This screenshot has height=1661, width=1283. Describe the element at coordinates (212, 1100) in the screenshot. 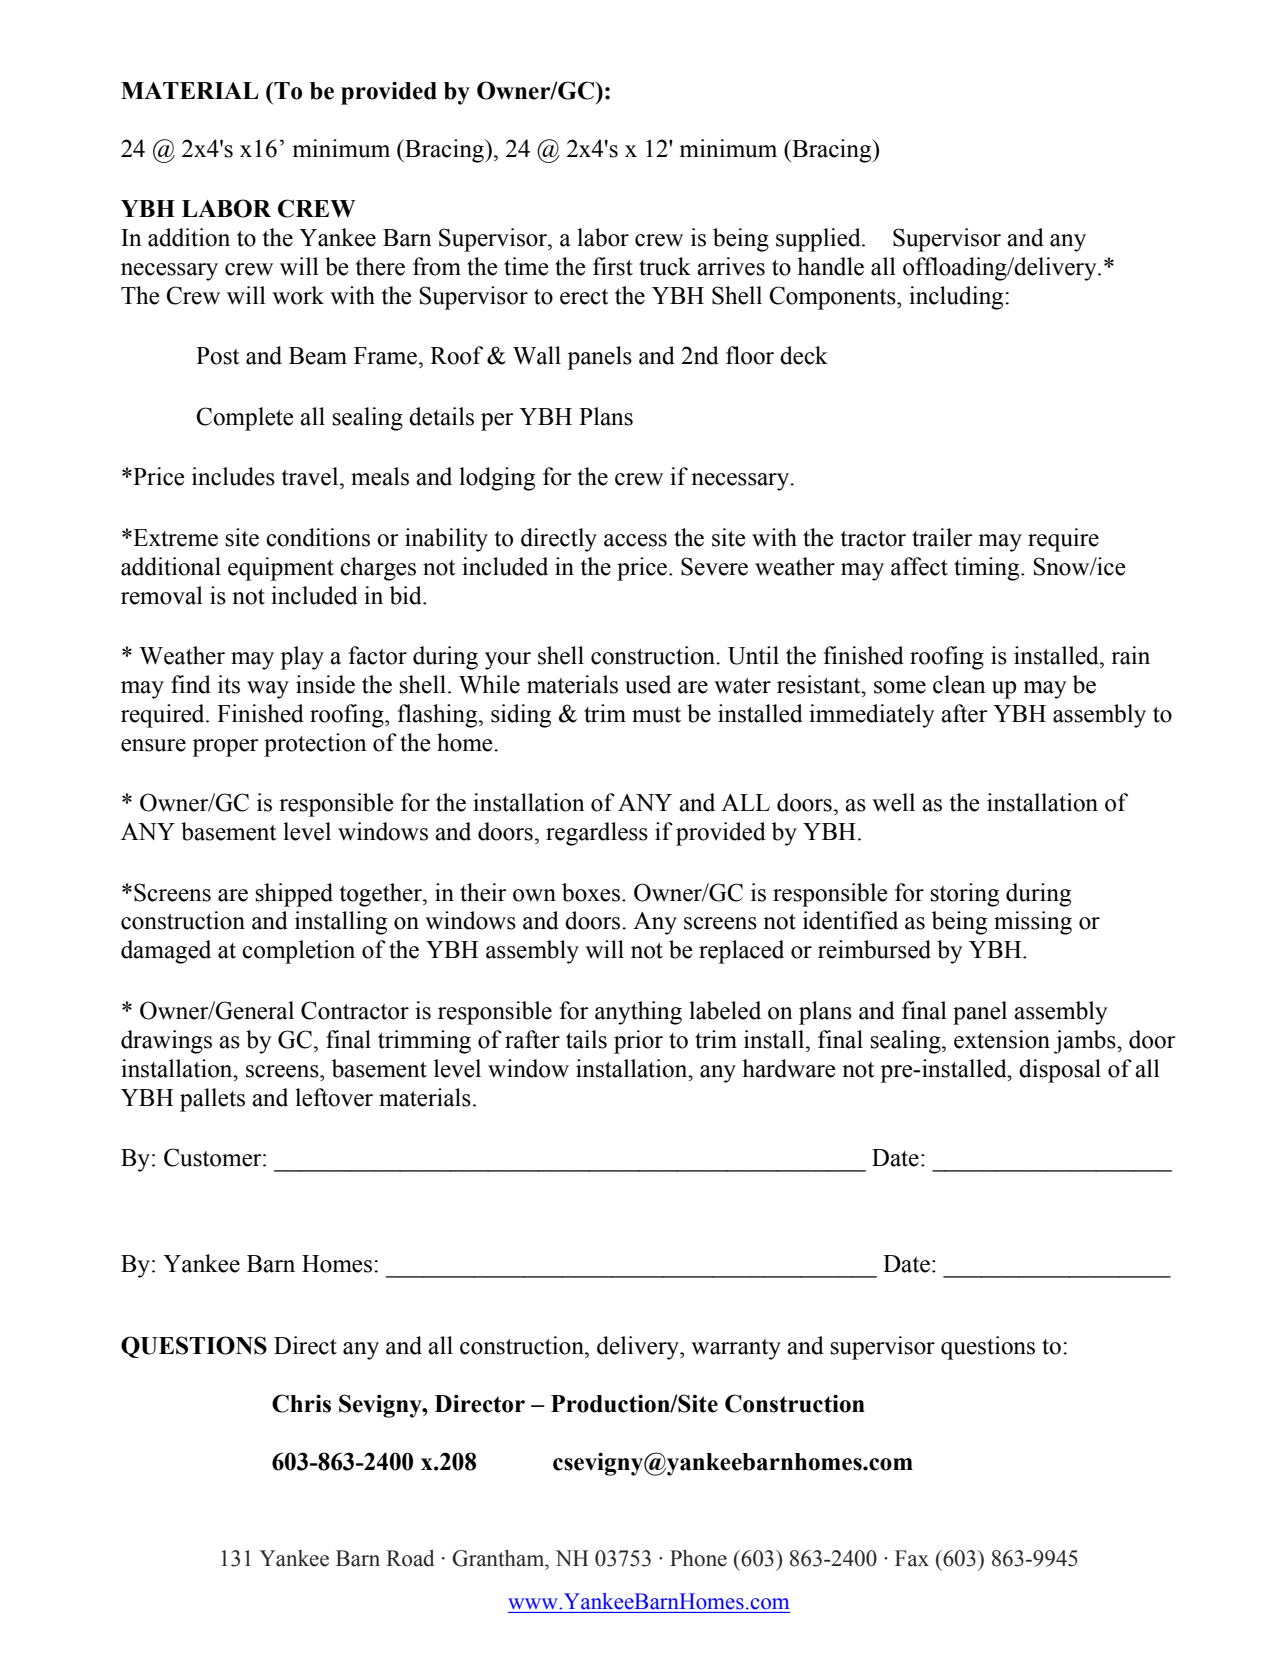

I see `pallets` at that location.
